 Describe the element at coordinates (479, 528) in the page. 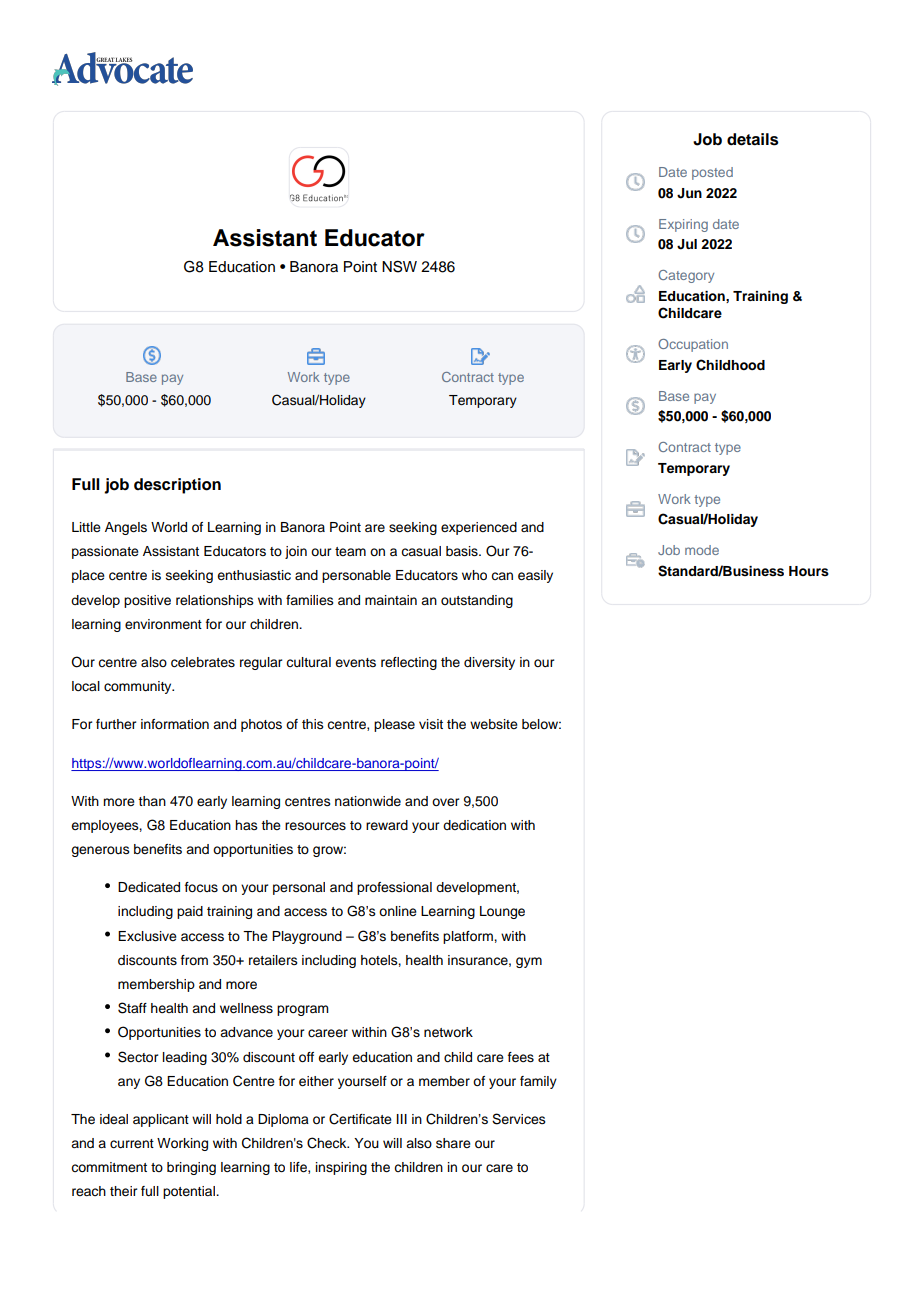

I see `experienced` at that location.
